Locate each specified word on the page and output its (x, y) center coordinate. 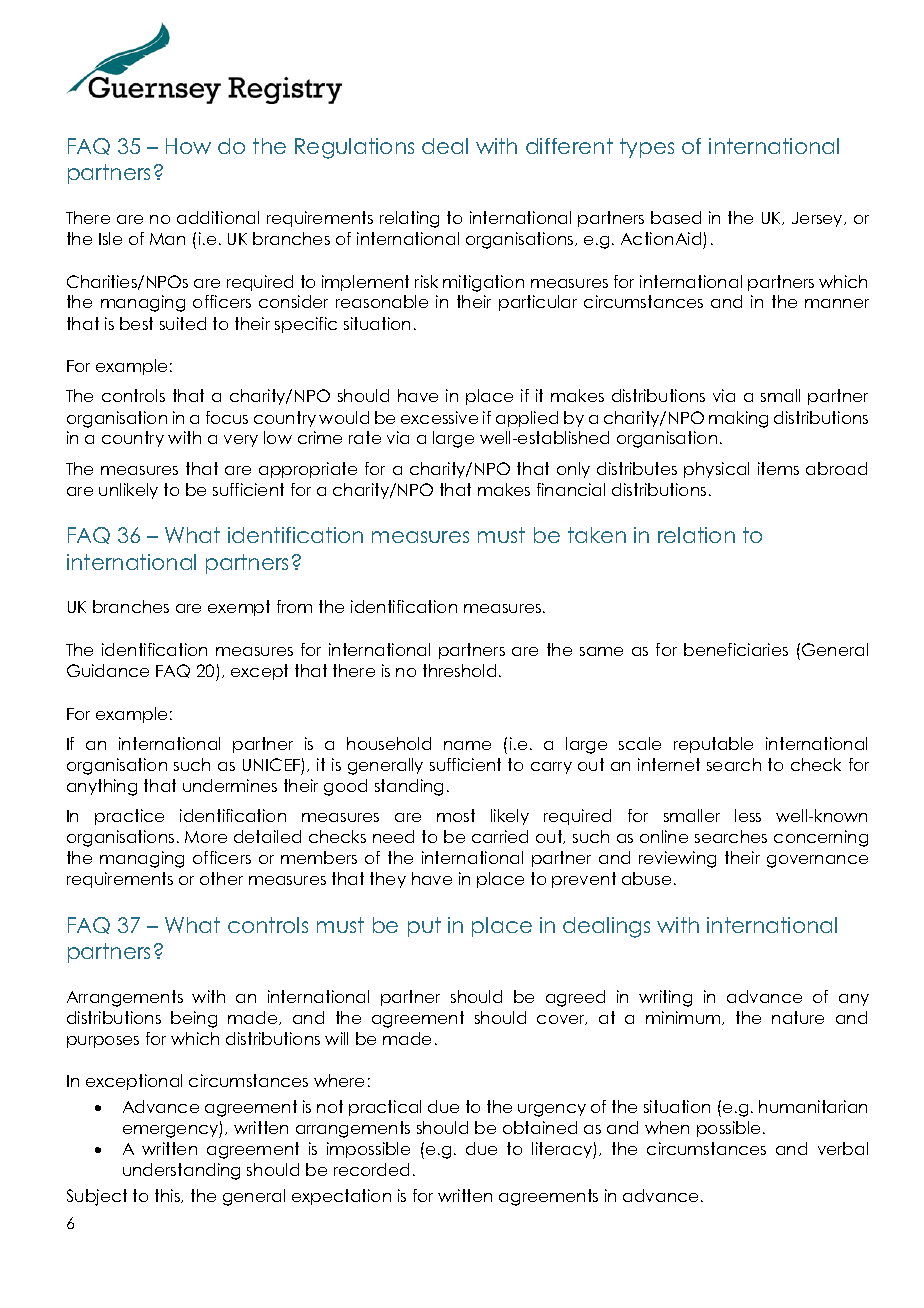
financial (571, 489)
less (748, 815)
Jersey (818, 219)
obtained (540, 1127)
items (778, 468)
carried (500, 836)
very (241, 441)
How (188, 146)
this (168, 1196)
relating (409, 219)
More (206, 837)
